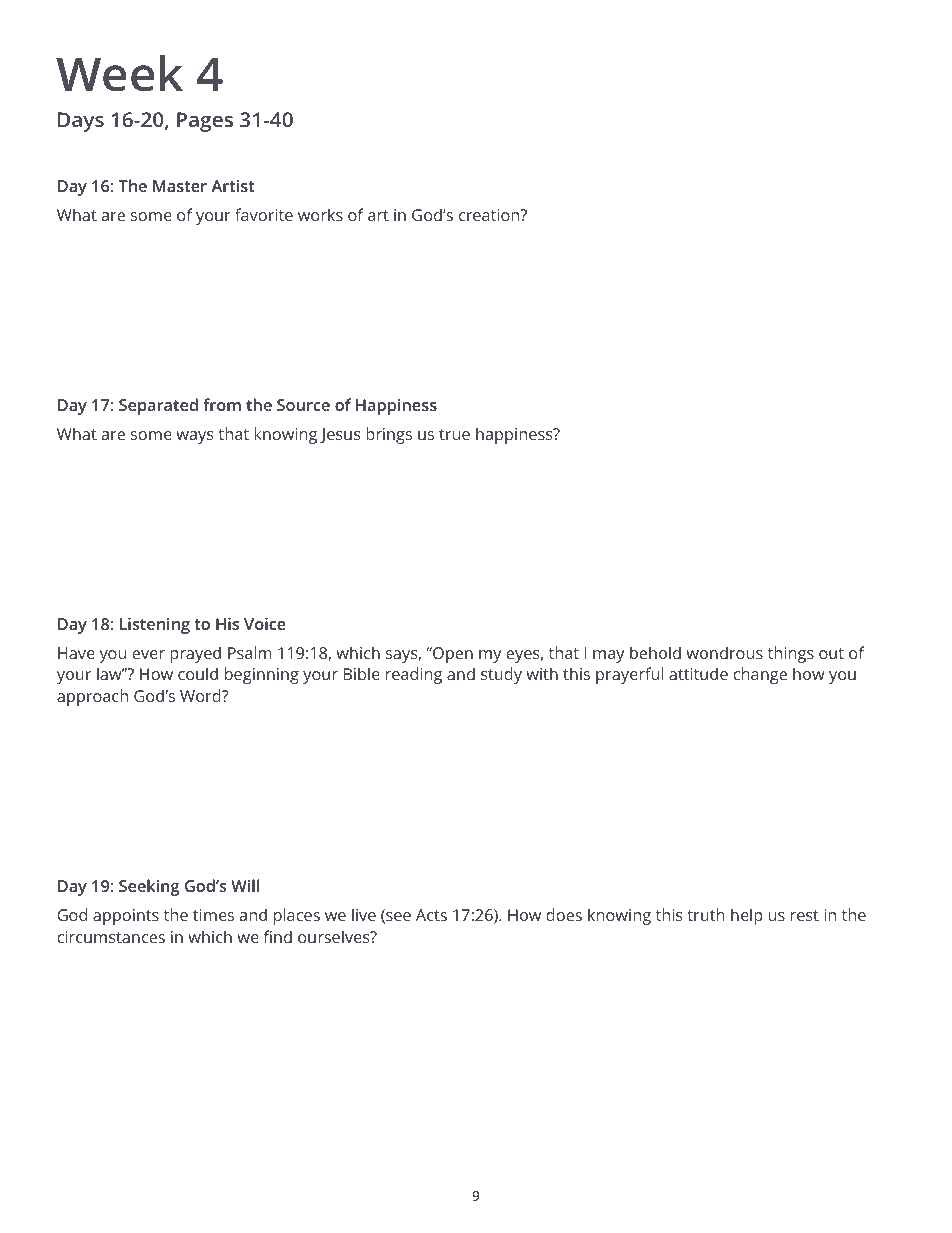  Describe the element at coordinates (452, 655) in the document. I see `Open` at that location.
